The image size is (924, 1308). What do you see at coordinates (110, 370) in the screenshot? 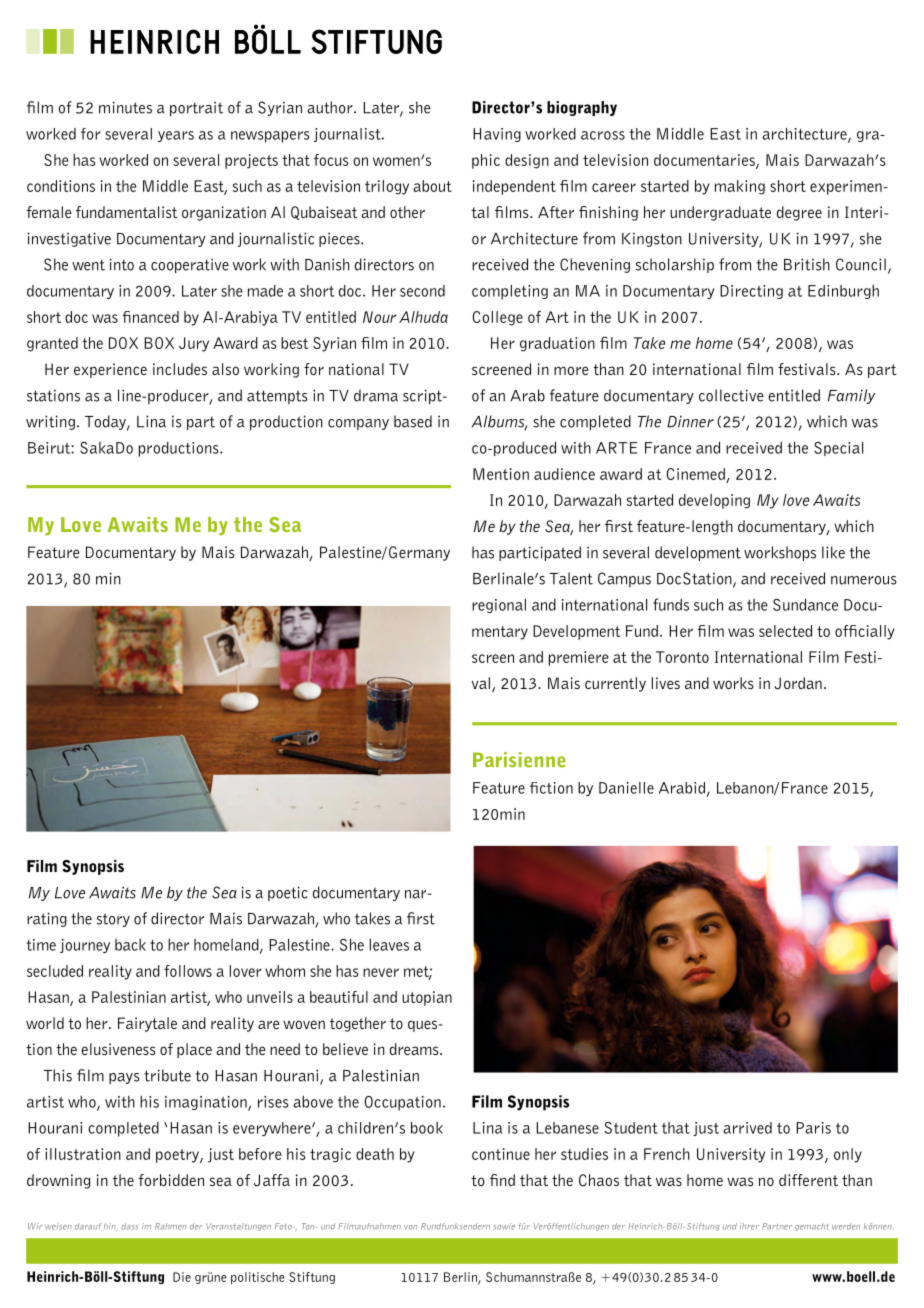
I see `experience` at bounding box center [110, 370].
